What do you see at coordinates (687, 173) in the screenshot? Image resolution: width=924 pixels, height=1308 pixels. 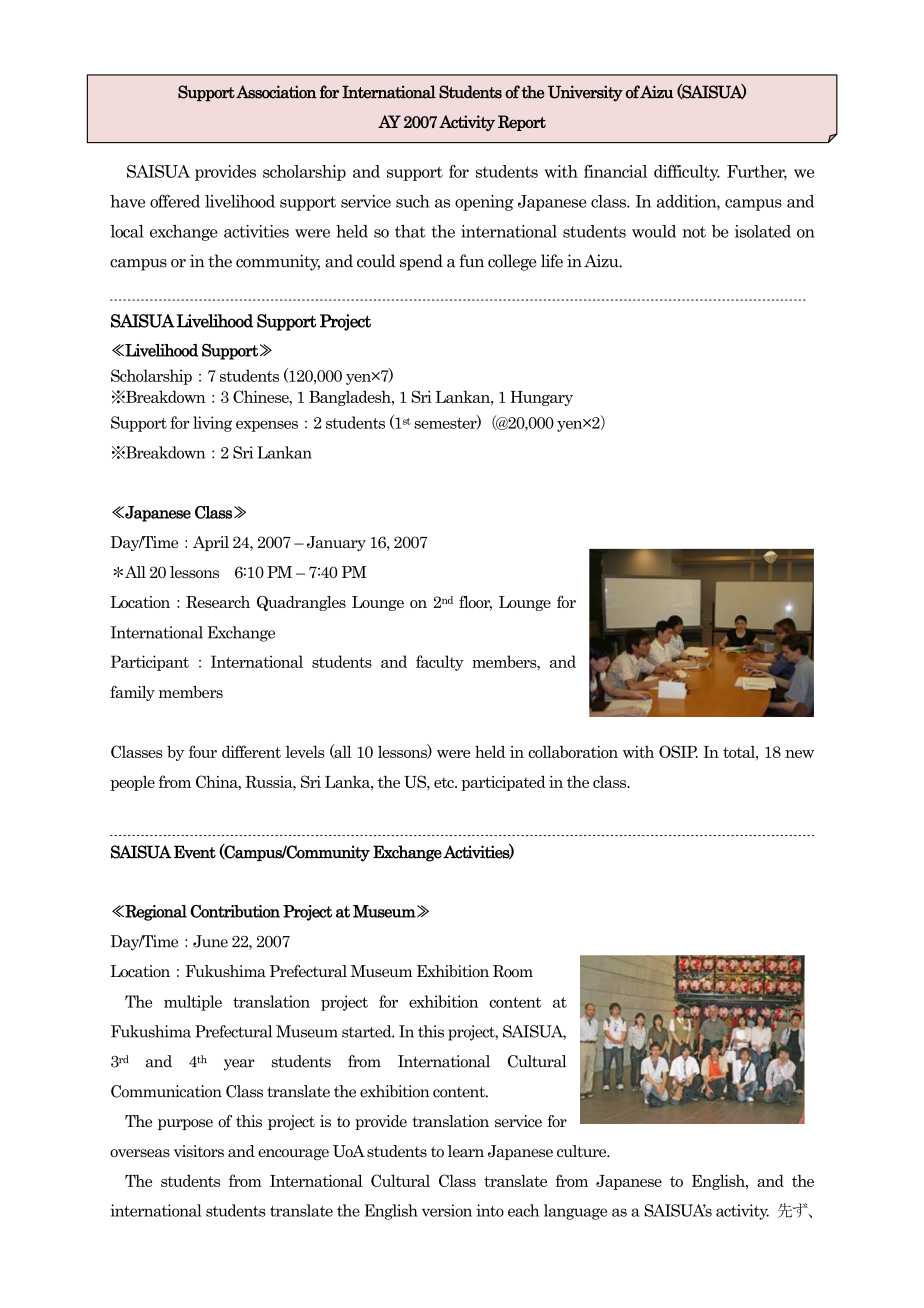 I see `difficulty` at bounding box center [687, 173].
